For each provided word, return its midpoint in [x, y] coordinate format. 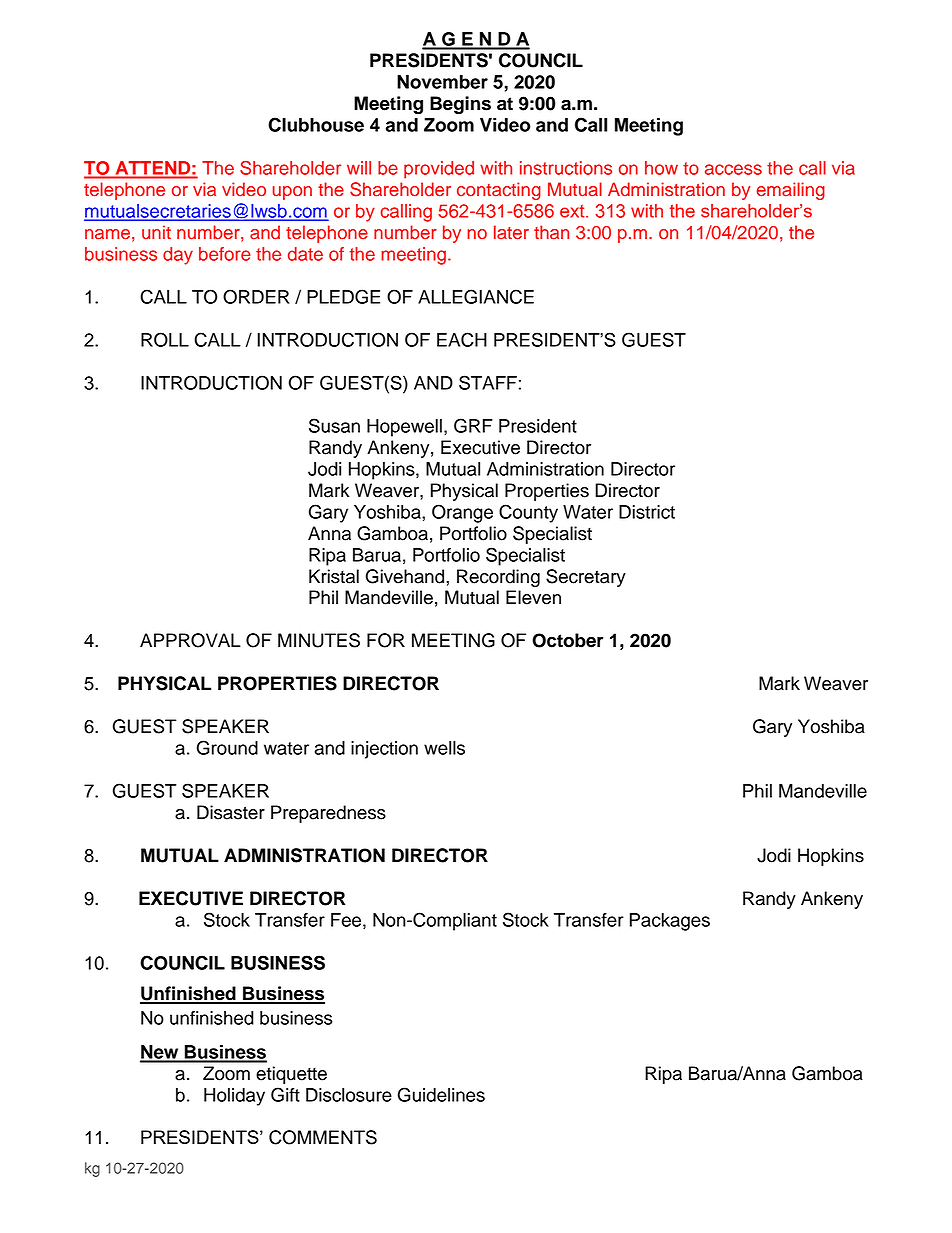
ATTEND [153, 167]
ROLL [165, 339]
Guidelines [441, 1094]
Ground [227, 747]
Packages [670, 922]
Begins [460, 105]
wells [444, 748]
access [733, 169]
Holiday [234, 1097]
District [647, 512]
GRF [473, 425]
